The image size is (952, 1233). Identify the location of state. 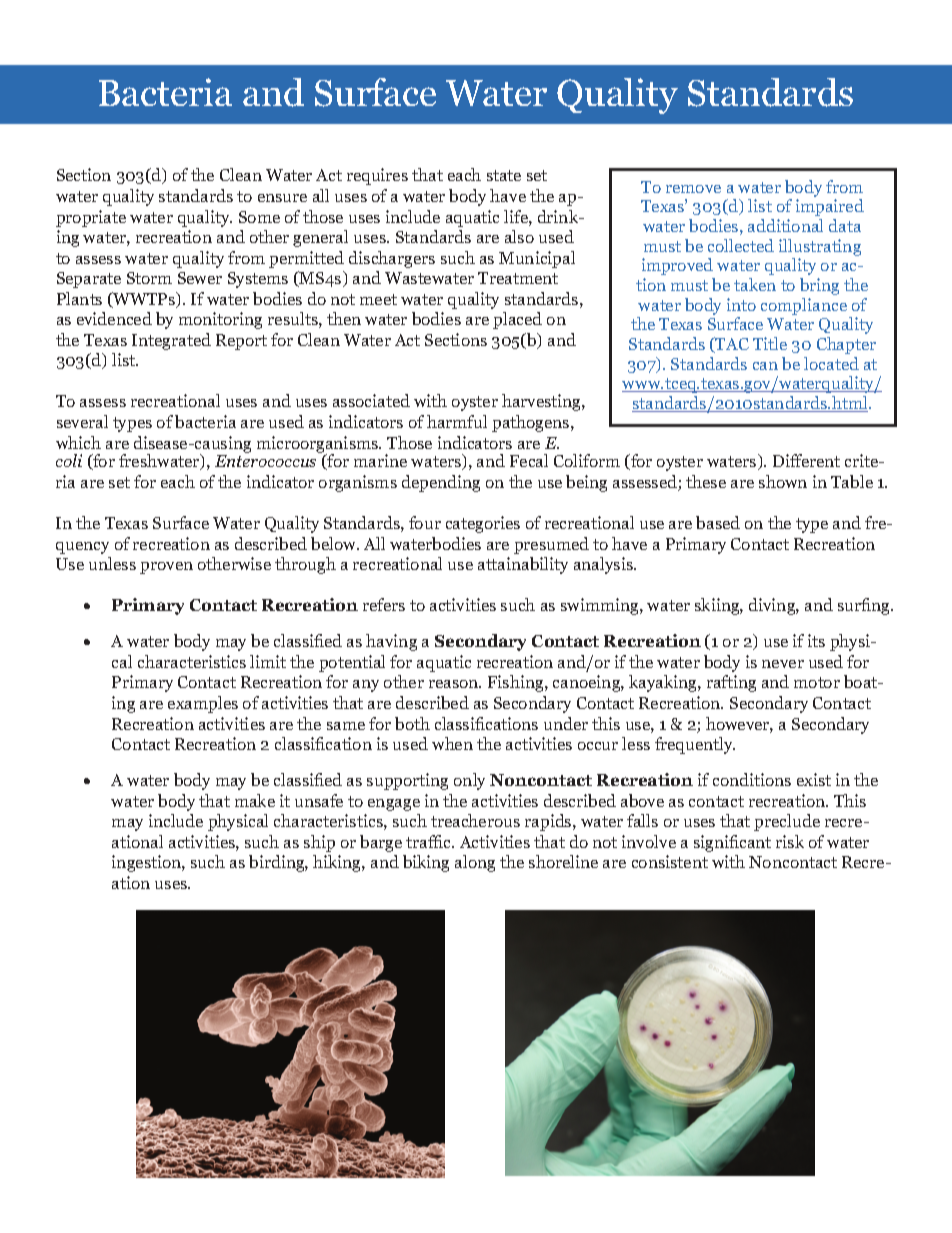
(504, 175).
